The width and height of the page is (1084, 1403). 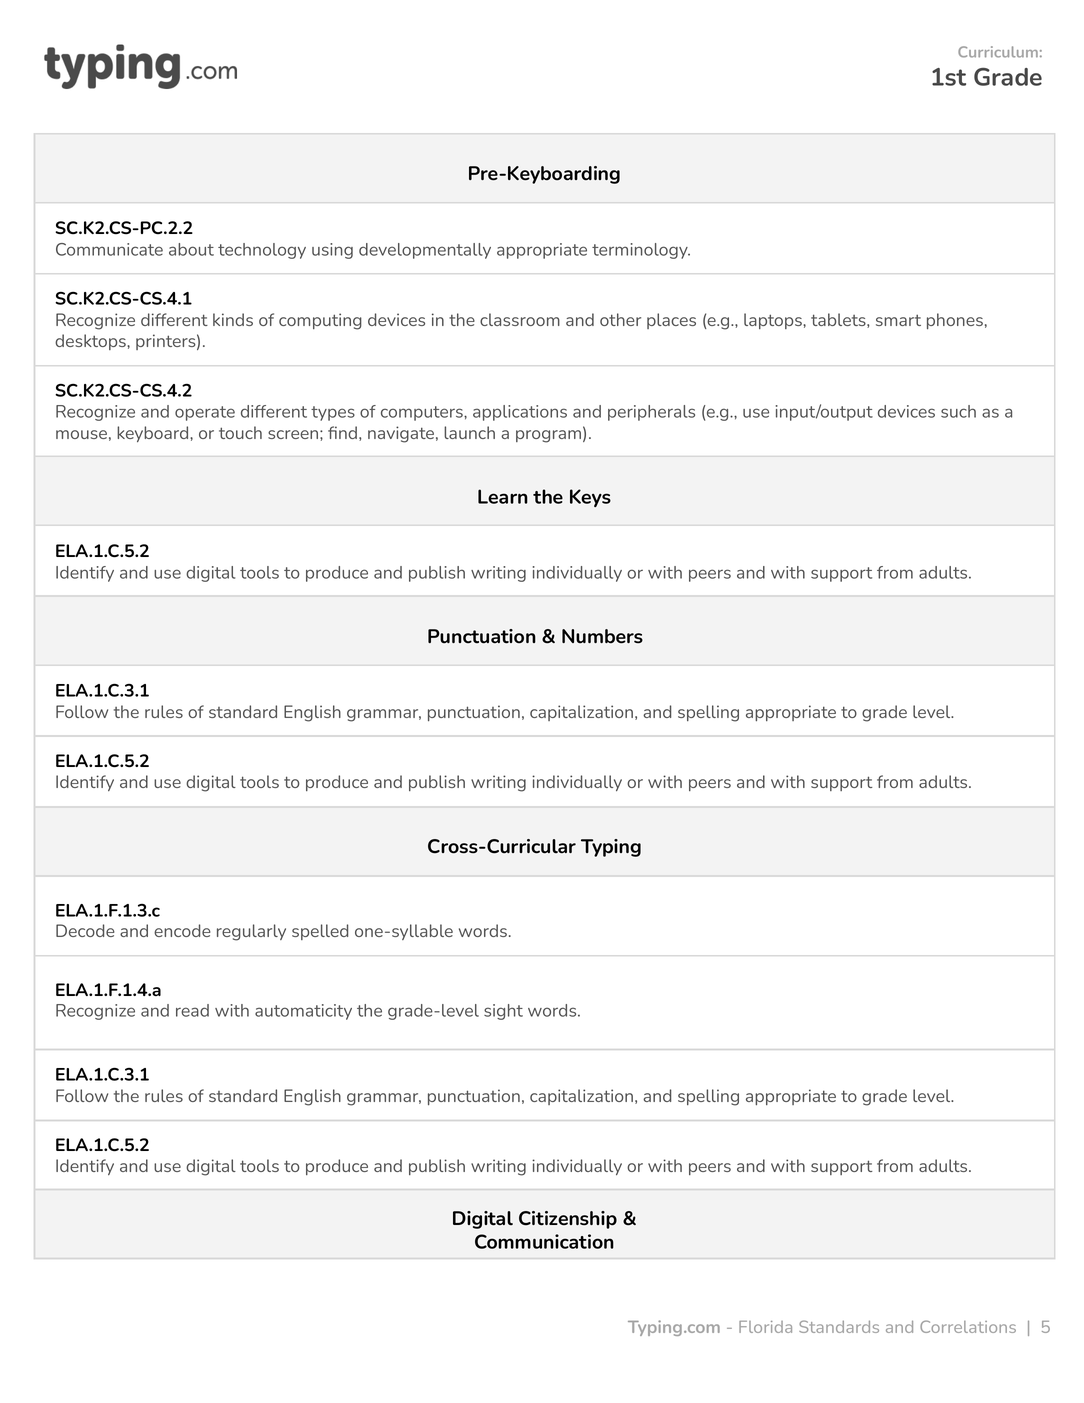 What do you see at coordinates (590, 498) in the page?
I see `Keys` at bounding box center [590, 498].
